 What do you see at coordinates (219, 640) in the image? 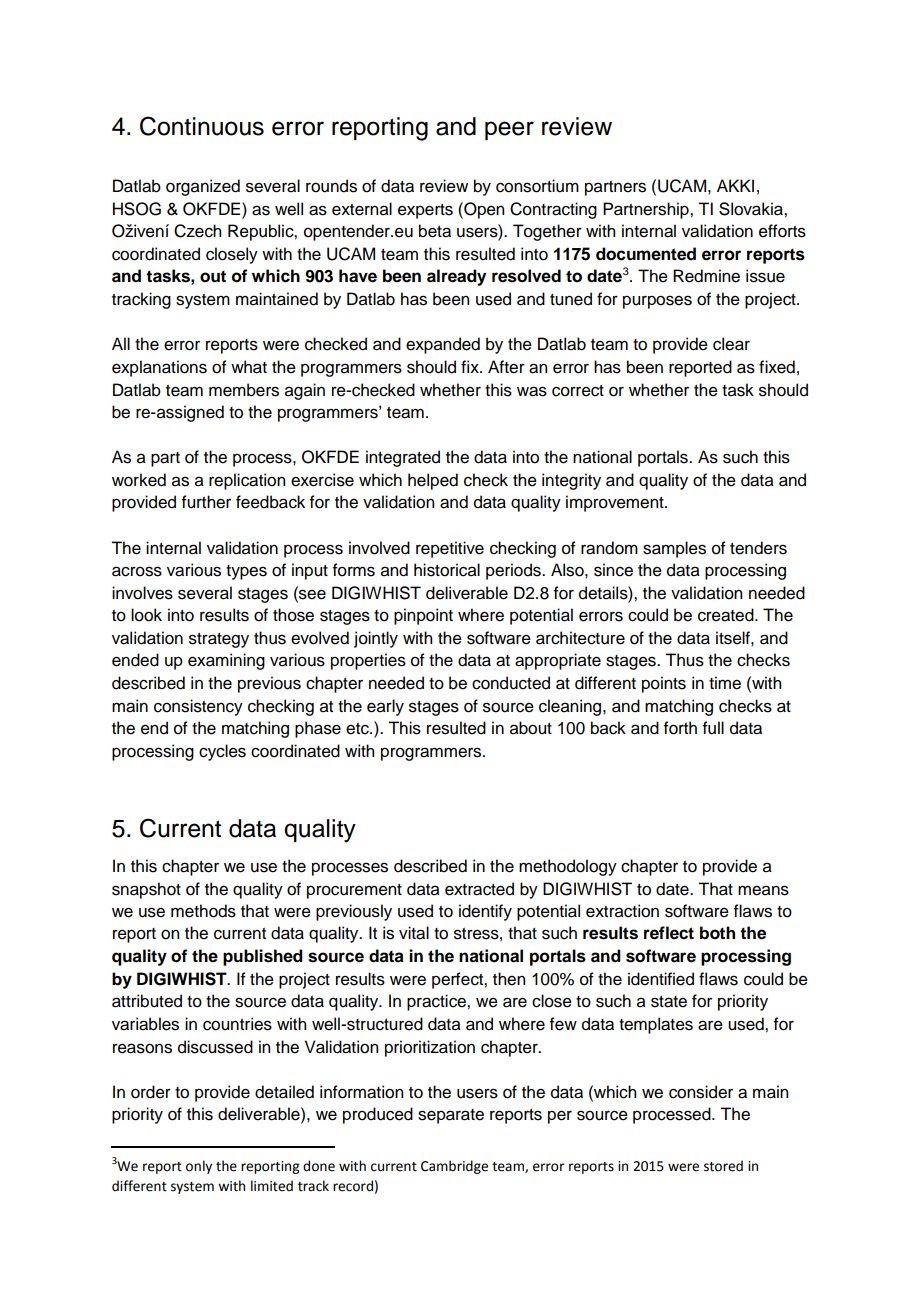
I see `strategy` at bounding box center [219, 640].
